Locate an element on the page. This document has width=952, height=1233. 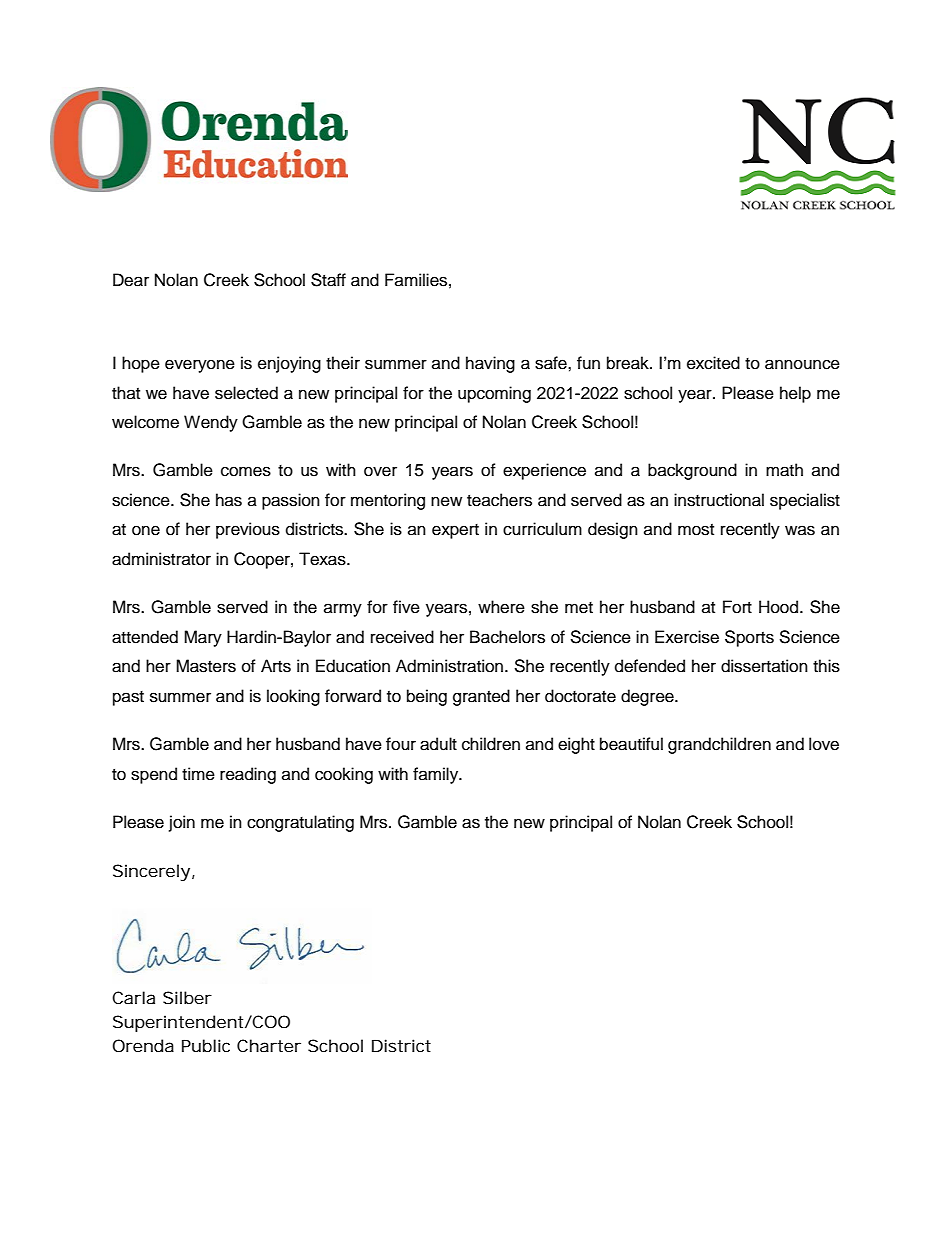
Charter is located at coordinates (269, 1045).
